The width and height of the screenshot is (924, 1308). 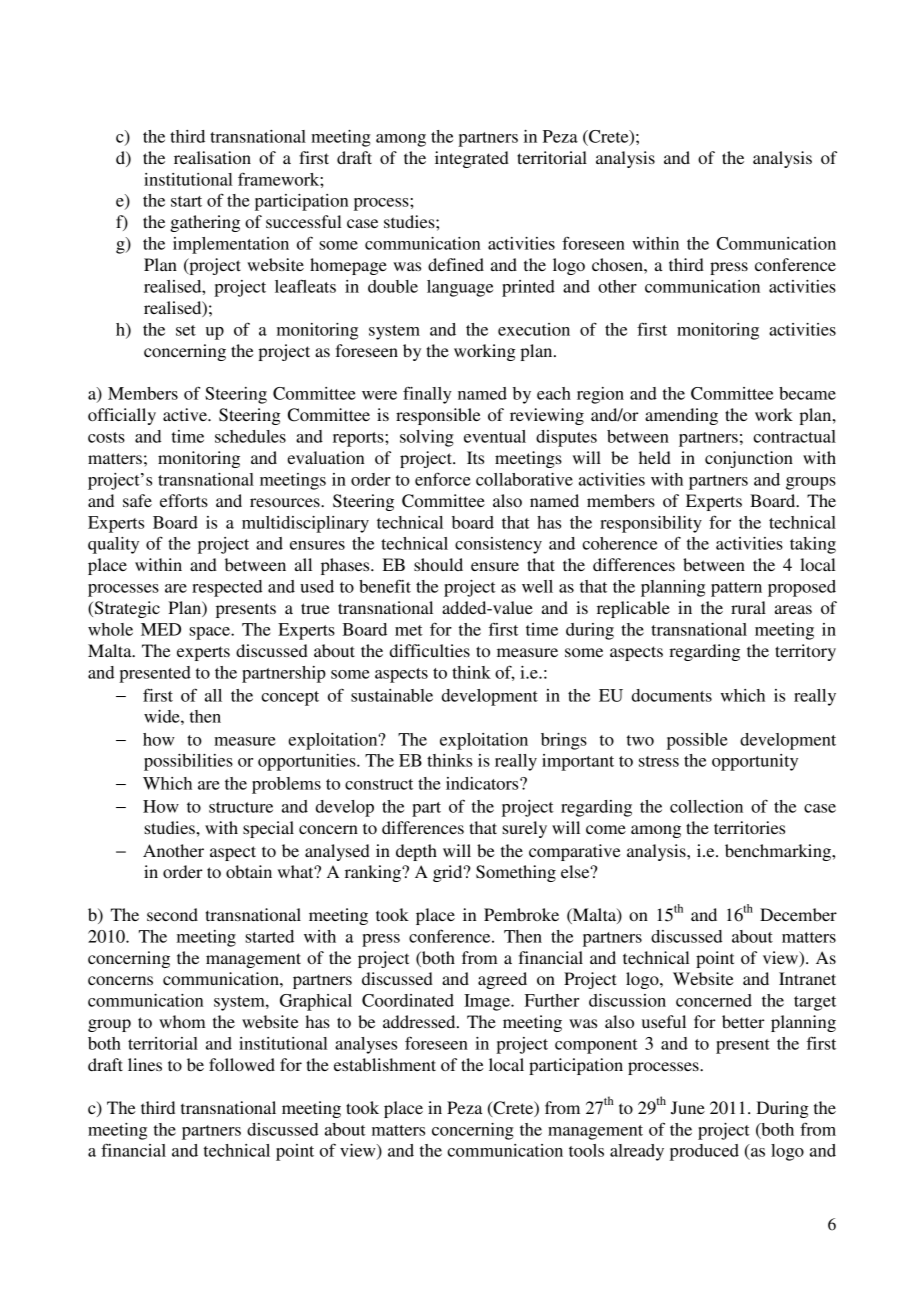 I want to click on lines, so click(x=145, y=1064).
